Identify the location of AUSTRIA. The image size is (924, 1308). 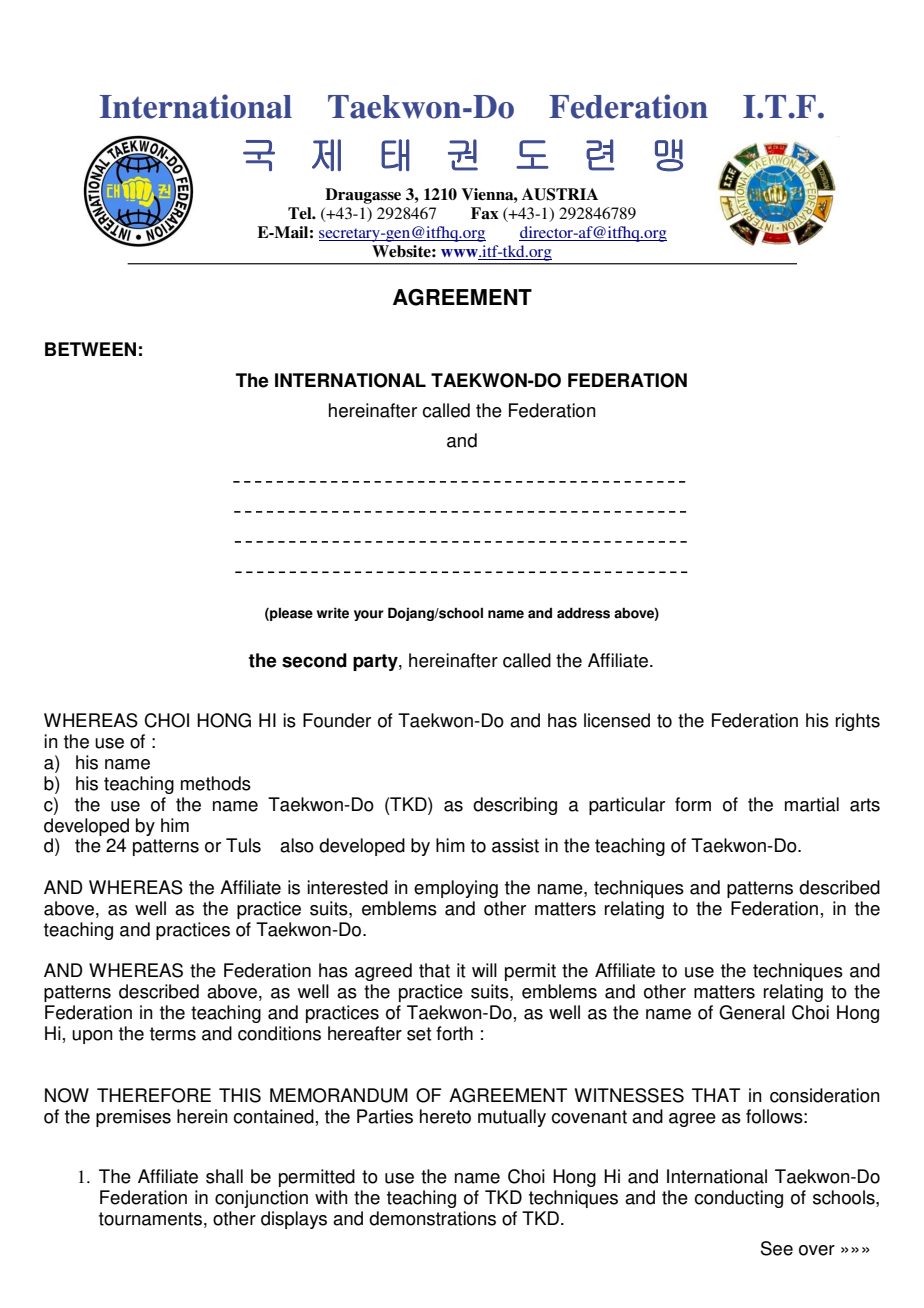
(560, 194).
